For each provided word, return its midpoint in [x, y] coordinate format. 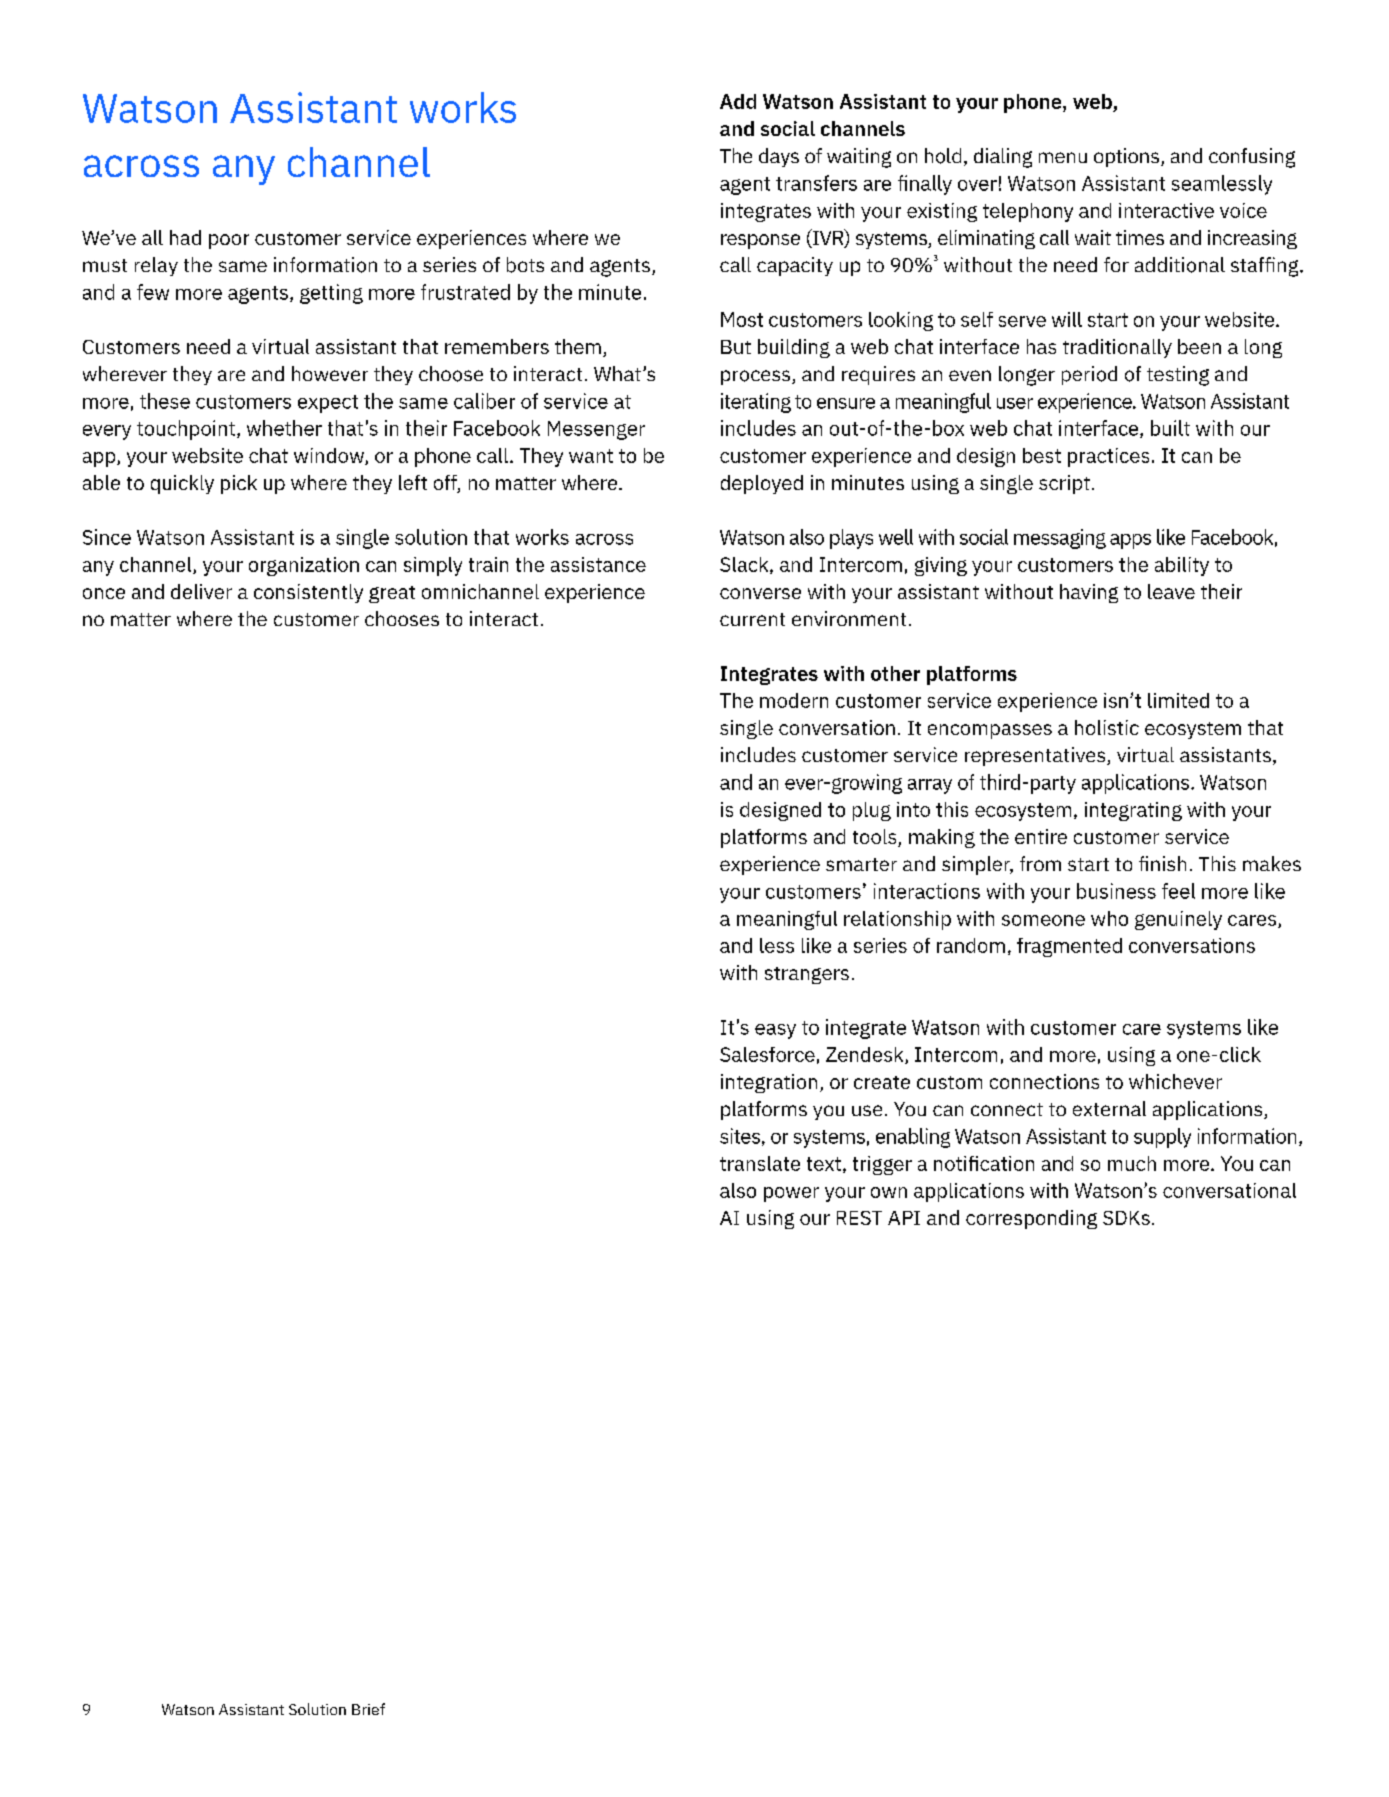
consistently [308, 593]
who [1109, 918]
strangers [807, 975]
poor [229, 241]
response [760, 241]
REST [859, 1218]
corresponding [1031, 1219]
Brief [368, 1709]
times [1140, 237]
